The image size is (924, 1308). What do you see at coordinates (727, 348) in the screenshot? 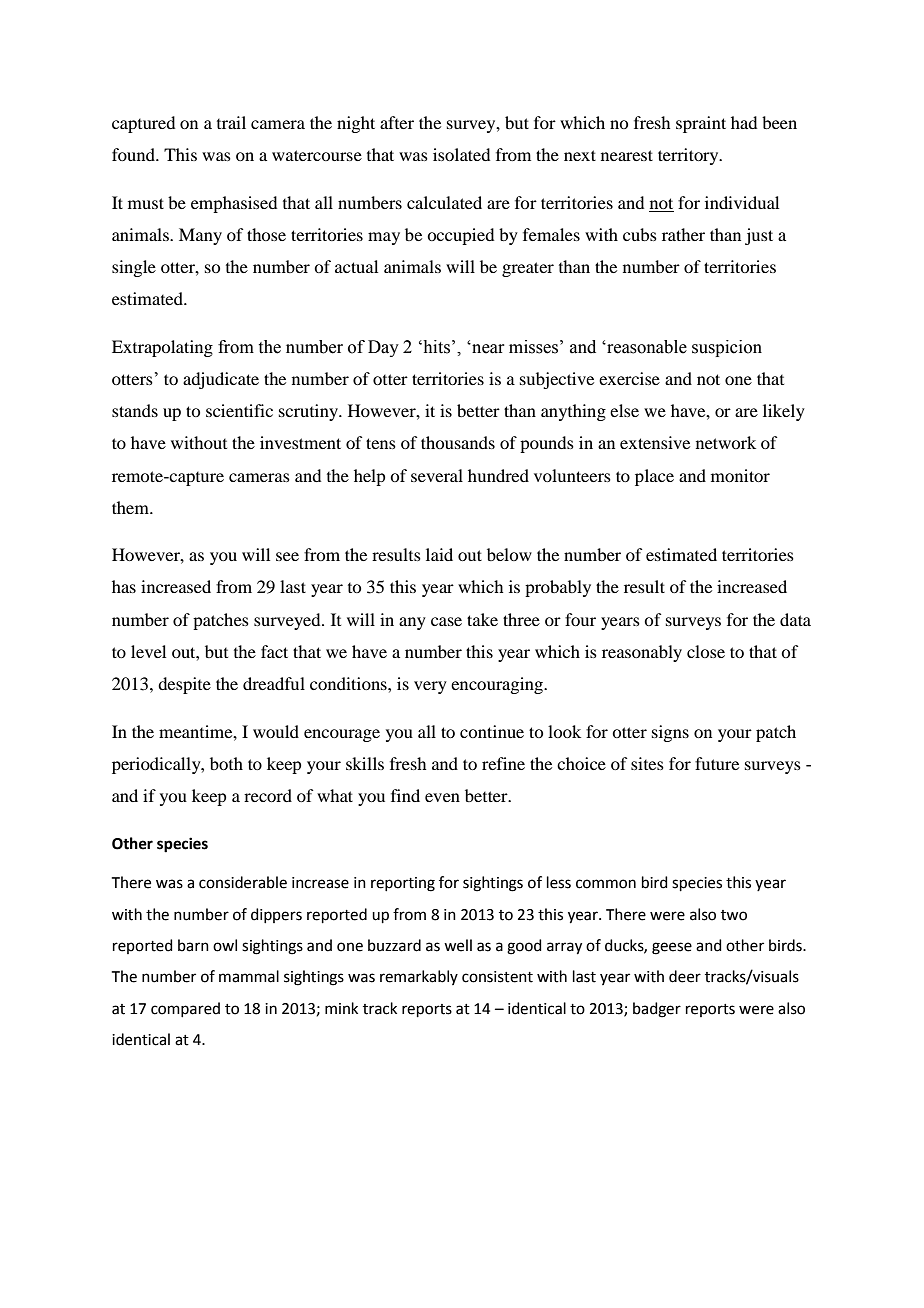
I see `suspicion` at bounding box center [727, 348].
